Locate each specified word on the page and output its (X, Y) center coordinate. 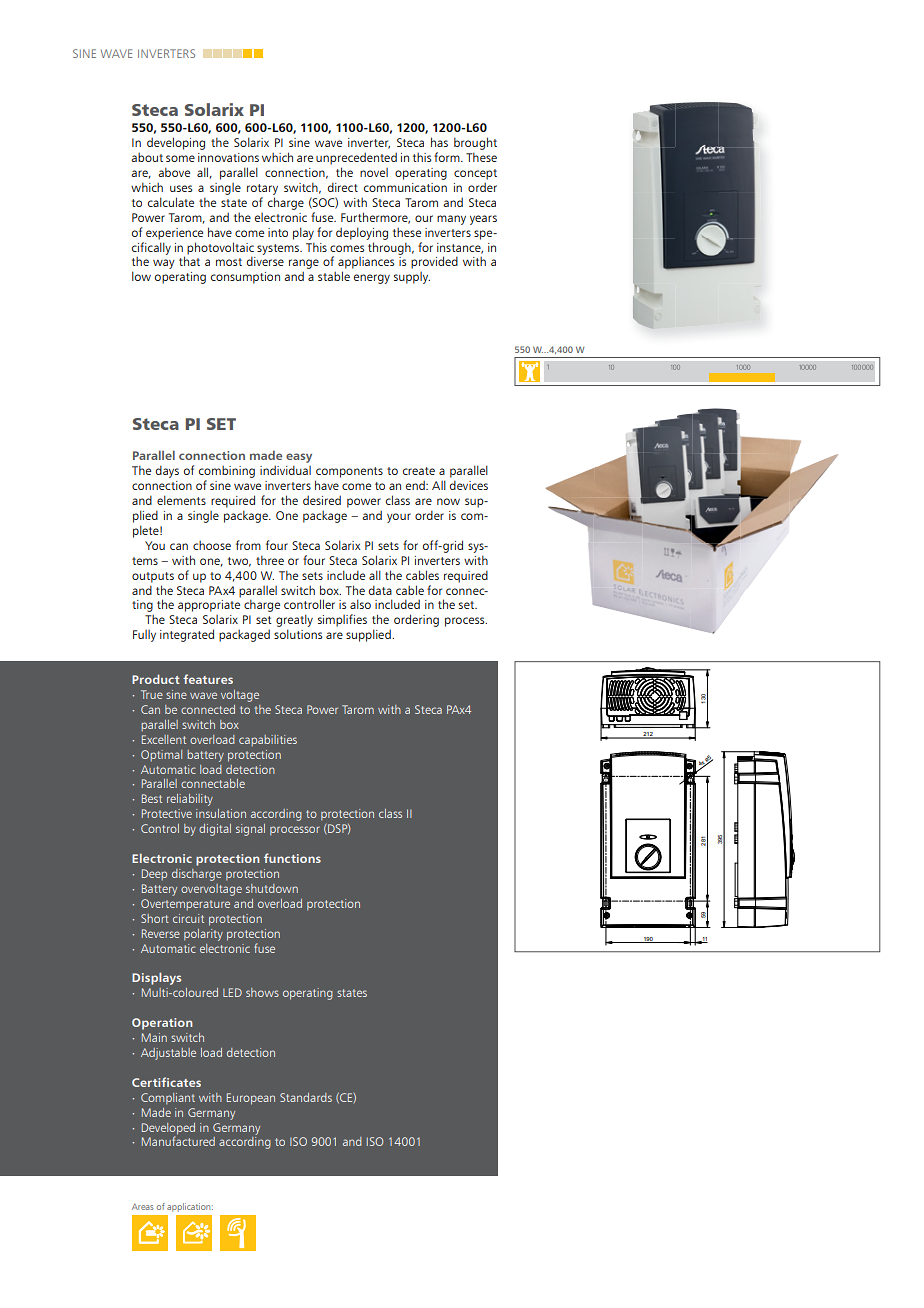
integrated (187, 635)
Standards (306, 1097)
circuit (188, 918)
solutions (298, 634)
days (167, 471)
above (174, 172)
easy (299, 459)
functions (292, 858)
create (419, 471)
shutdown (272, 888)
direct (343, 187)
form (448, 157)
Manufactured (178, 1141)
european (251, 1099)
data (380, 590)
